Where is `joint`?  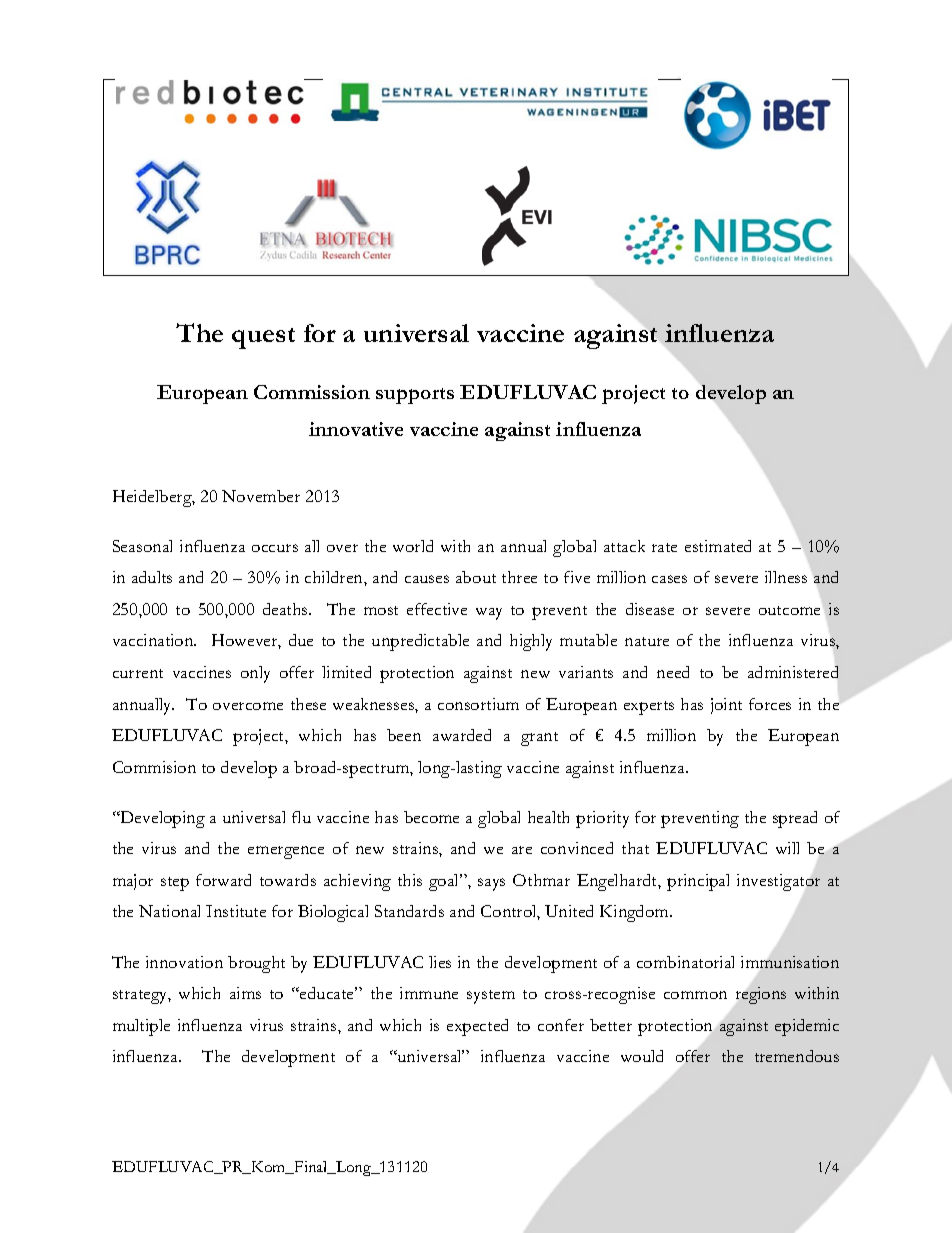 joint is located at coordinates (726, 706).
